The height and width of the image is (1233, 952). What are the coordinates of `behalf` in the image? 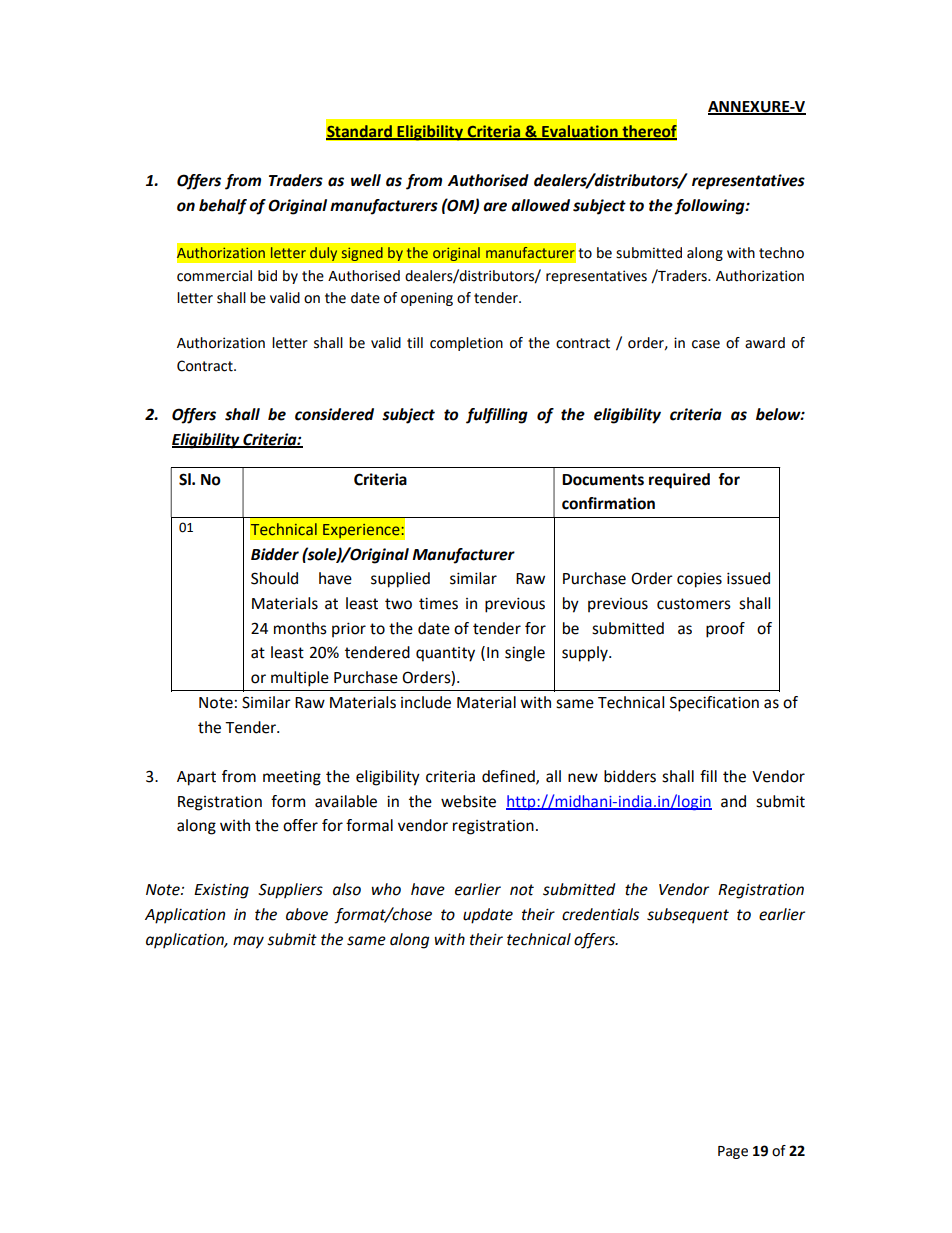 It's located at (223, 207).
